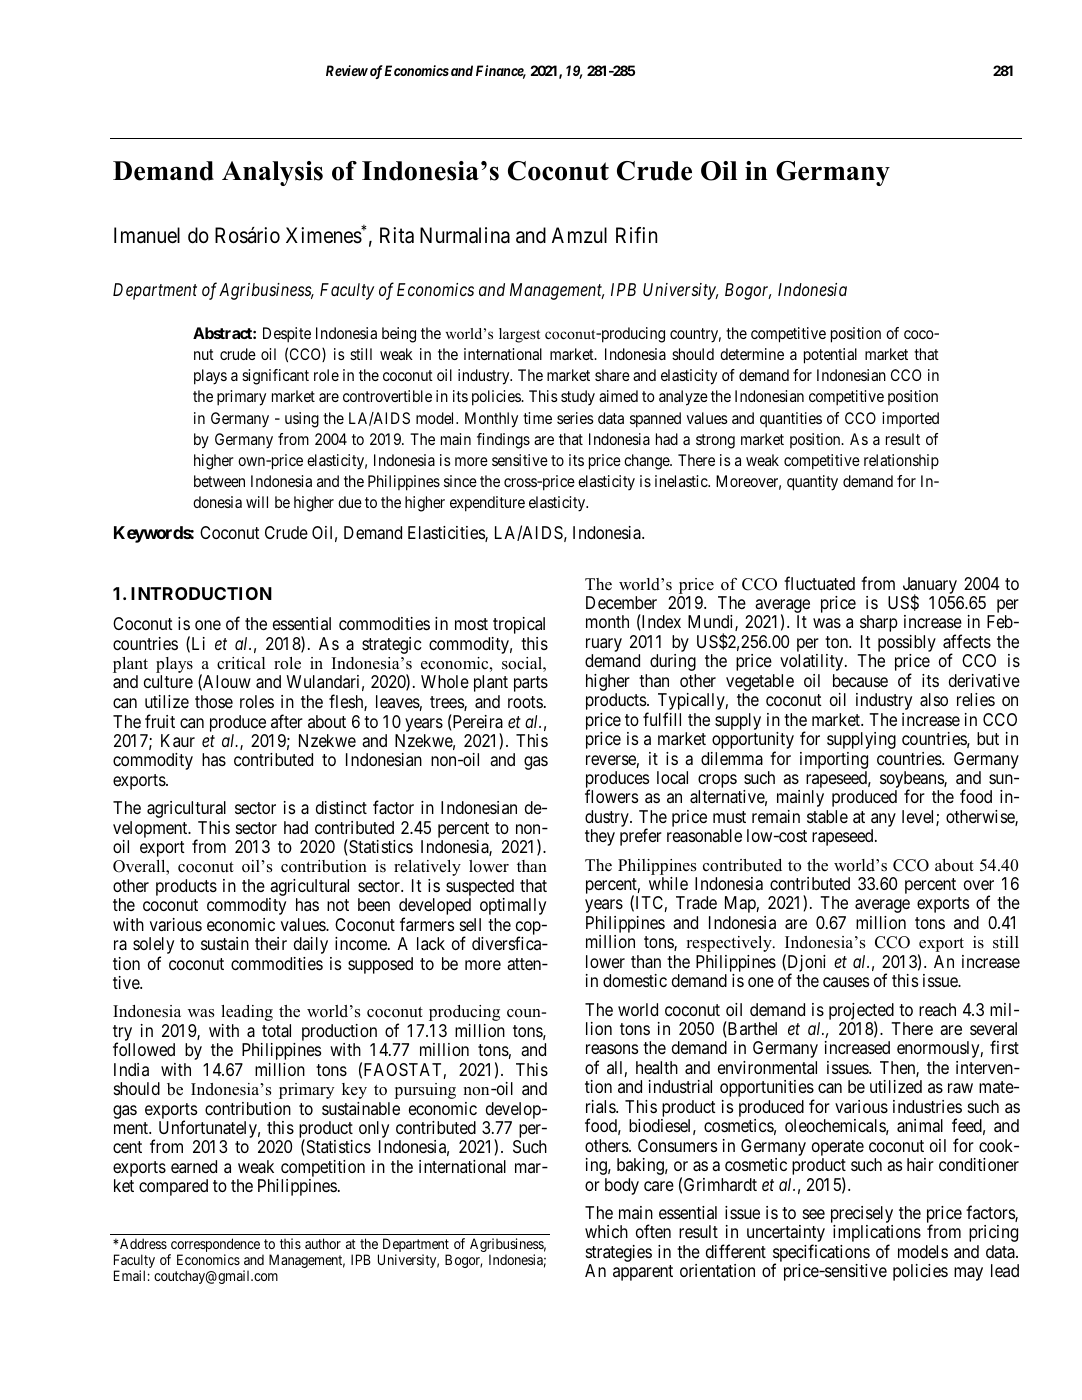 The width and height of the page is (1082, 1400). What do you see at coordinates (830, 356) in the page?
I see `potential` at bounding box center [830, 356].
